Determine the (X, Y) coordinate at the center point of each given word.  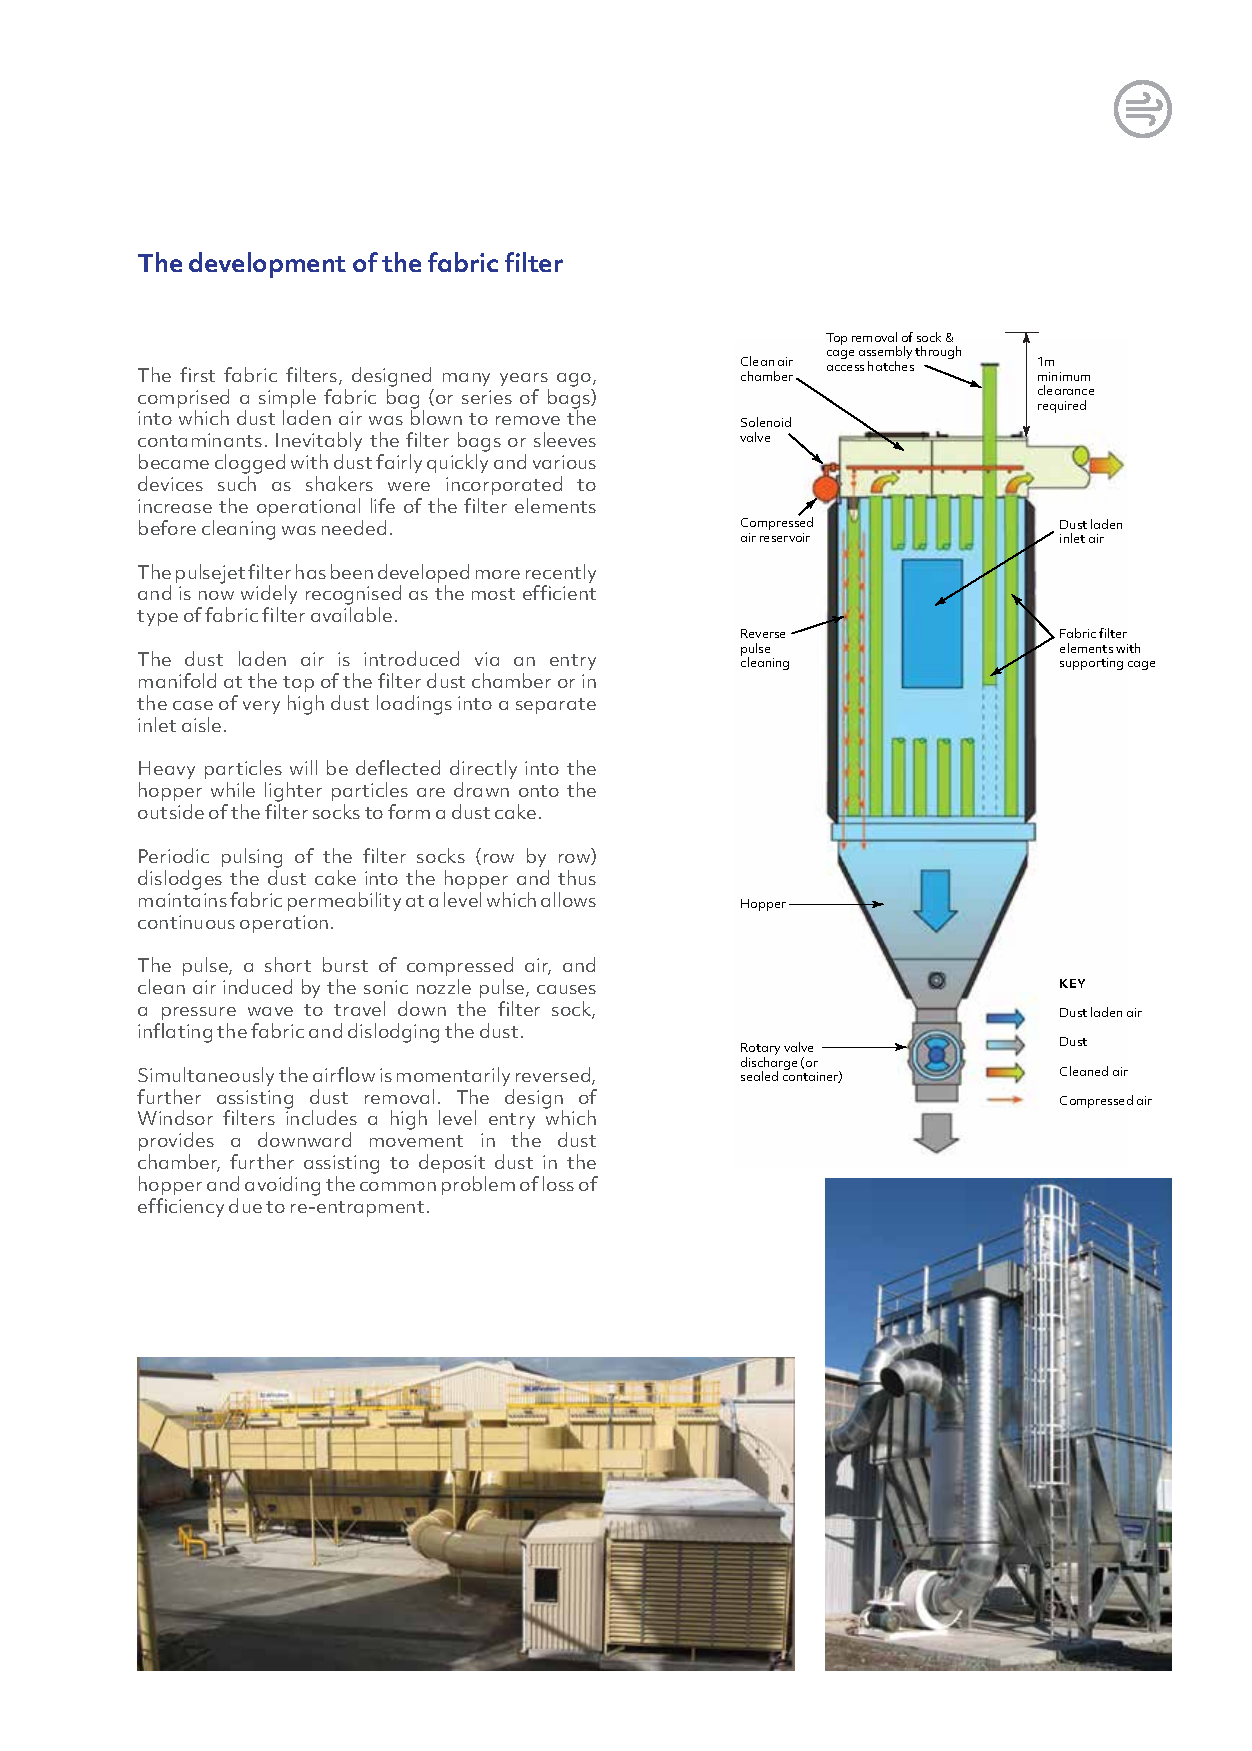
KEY (1072, 983)
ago (575, 380)
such (237, 483)
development (267, 265)
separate (556, 706)
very (261, 707)
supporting (1091, 664)
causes (566, 989)
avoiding (282, 1186)
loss (558, 1183)
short (288, 964)
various (564, 462)
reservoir (785, 537)
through (938, 352)
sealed (759, 1076)
